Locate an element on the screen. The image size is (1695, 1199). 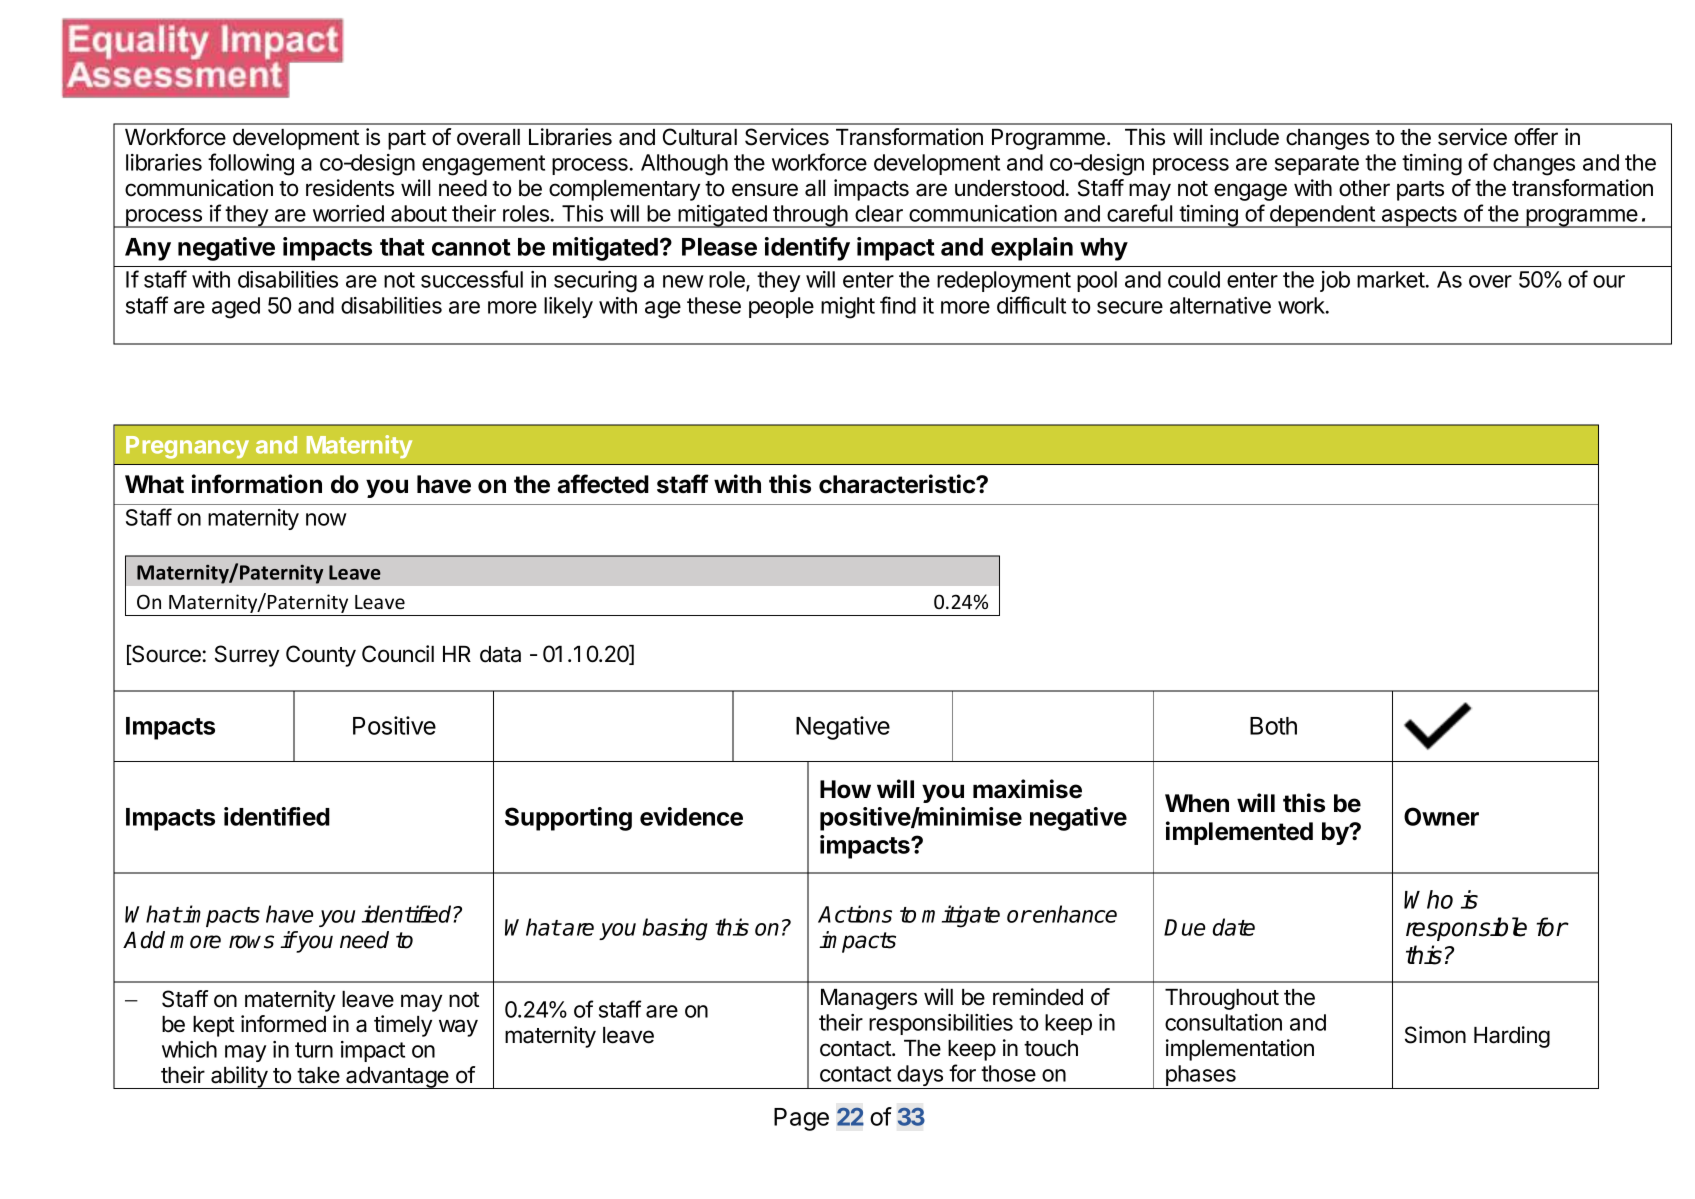
responsible is located at coordinates (1466, 929).
